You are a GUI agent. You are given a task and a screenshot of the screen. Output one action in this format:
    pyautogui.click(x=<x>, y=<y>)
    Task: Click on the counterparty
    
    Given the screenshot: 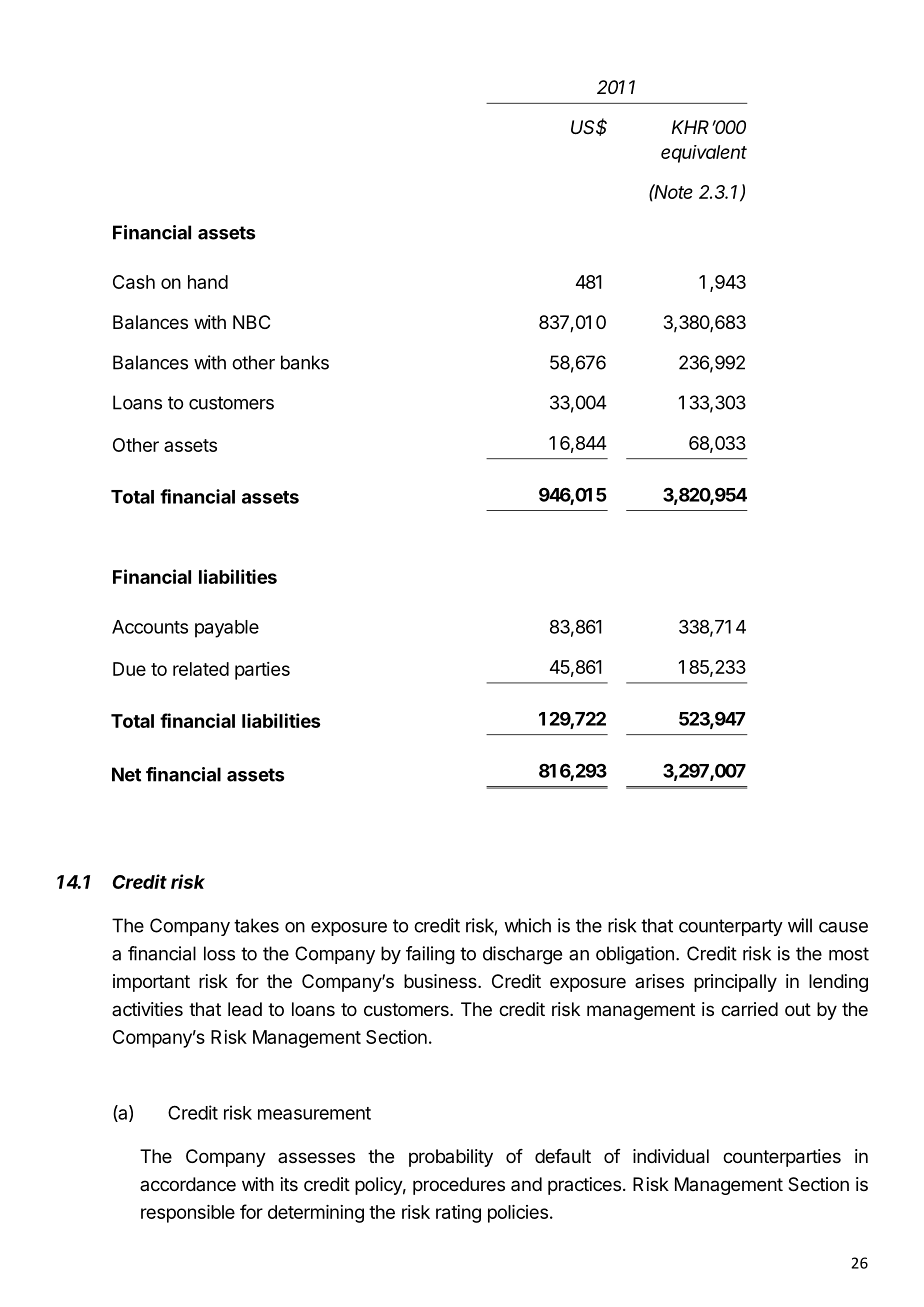 What is the action you would take?
    pyautogui.click(x=731, y=927)
